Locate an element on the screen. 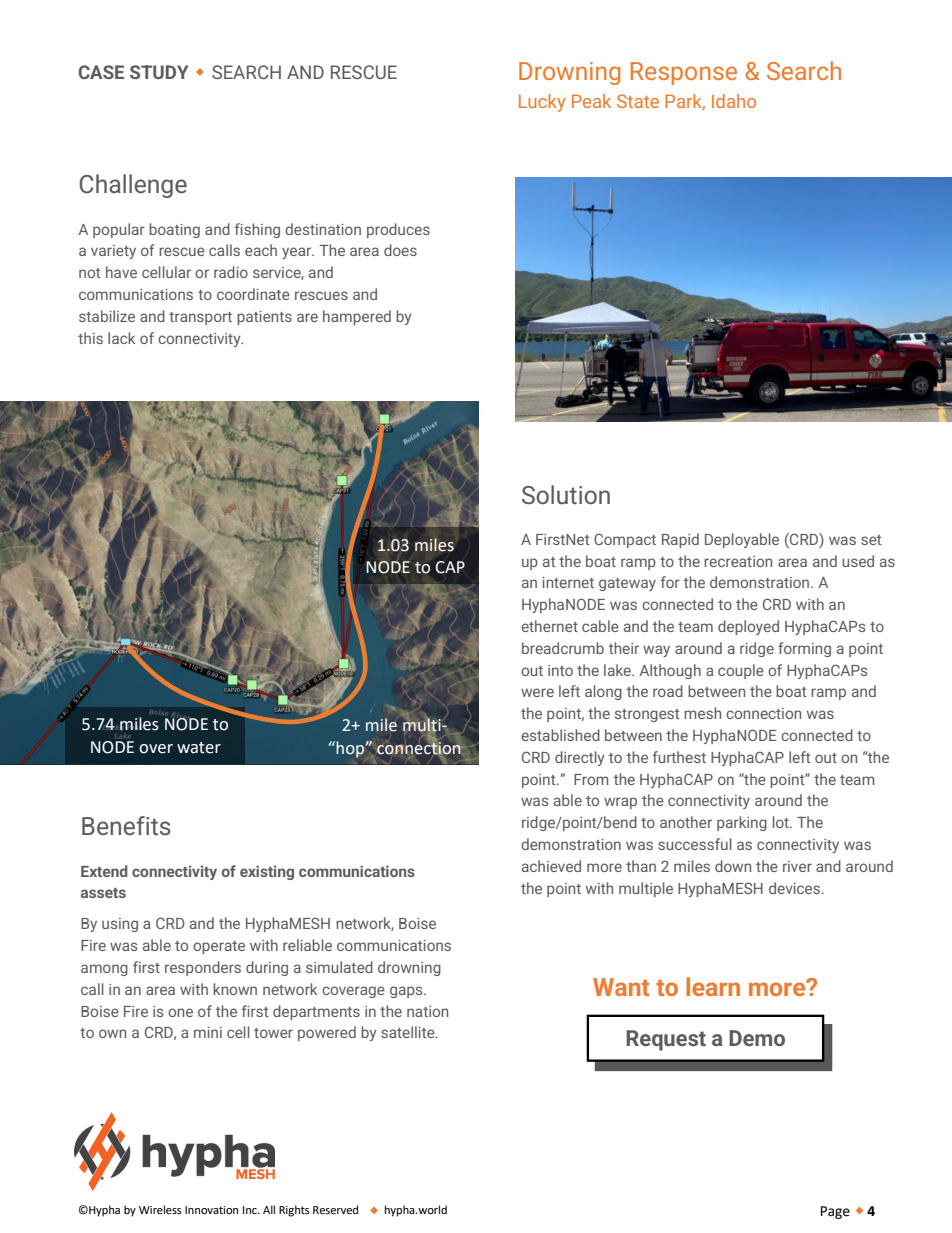 Image resolution: width=952 pixels, height=1233 pixels. gaps is located at coordinates (407, 992).
